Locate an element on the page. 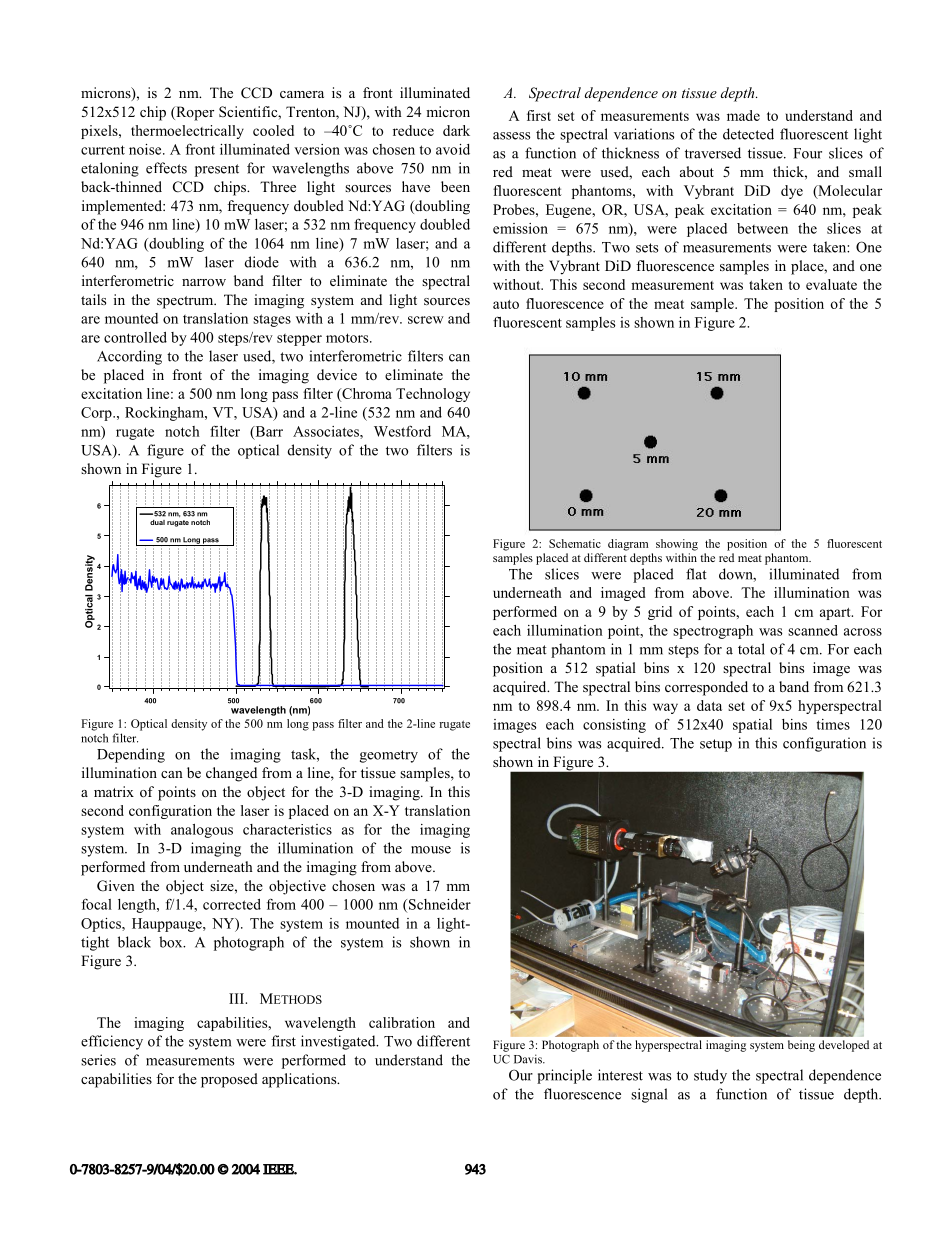 This page has height=1233, width=952. dark is located at coordinates (456, 130).
